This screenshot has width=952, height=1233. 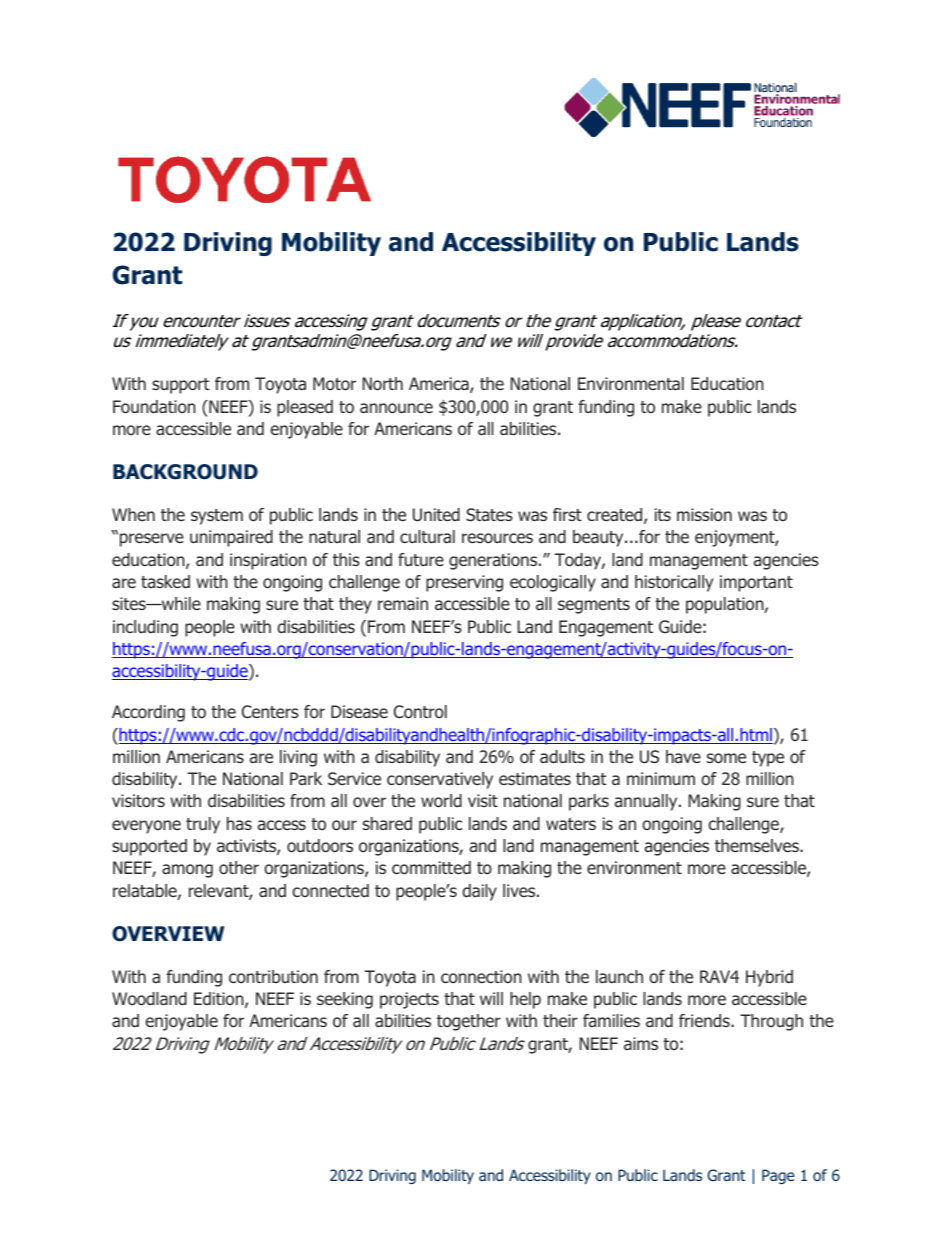 I want to click on Page, so click(x=778, y=1176).
